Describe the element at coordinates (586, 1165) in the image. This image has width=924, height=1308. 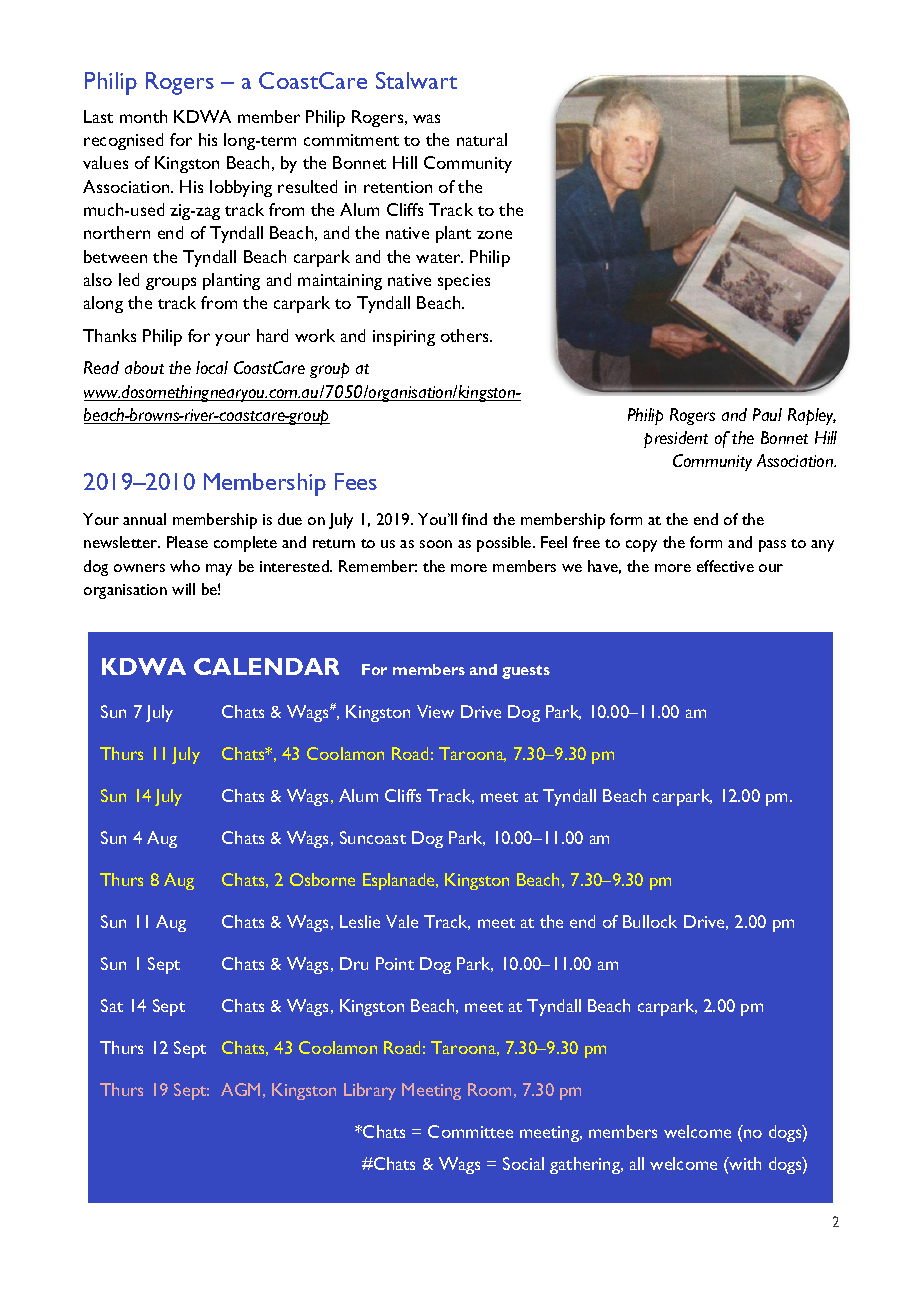
I see `gathering` at that location.
